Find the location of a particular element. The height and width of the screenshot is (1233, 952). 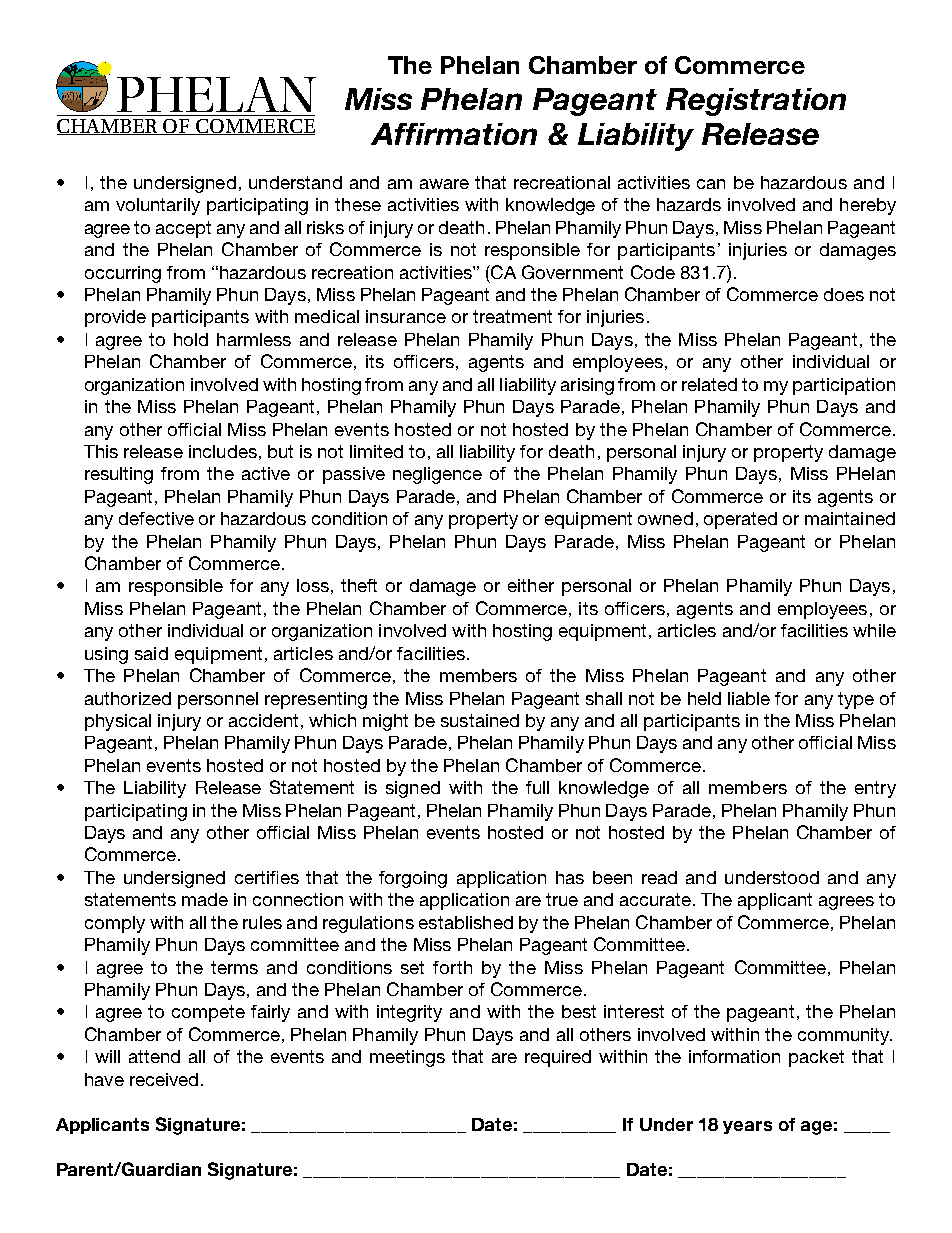

operated is located at coordinates (740, 520).
